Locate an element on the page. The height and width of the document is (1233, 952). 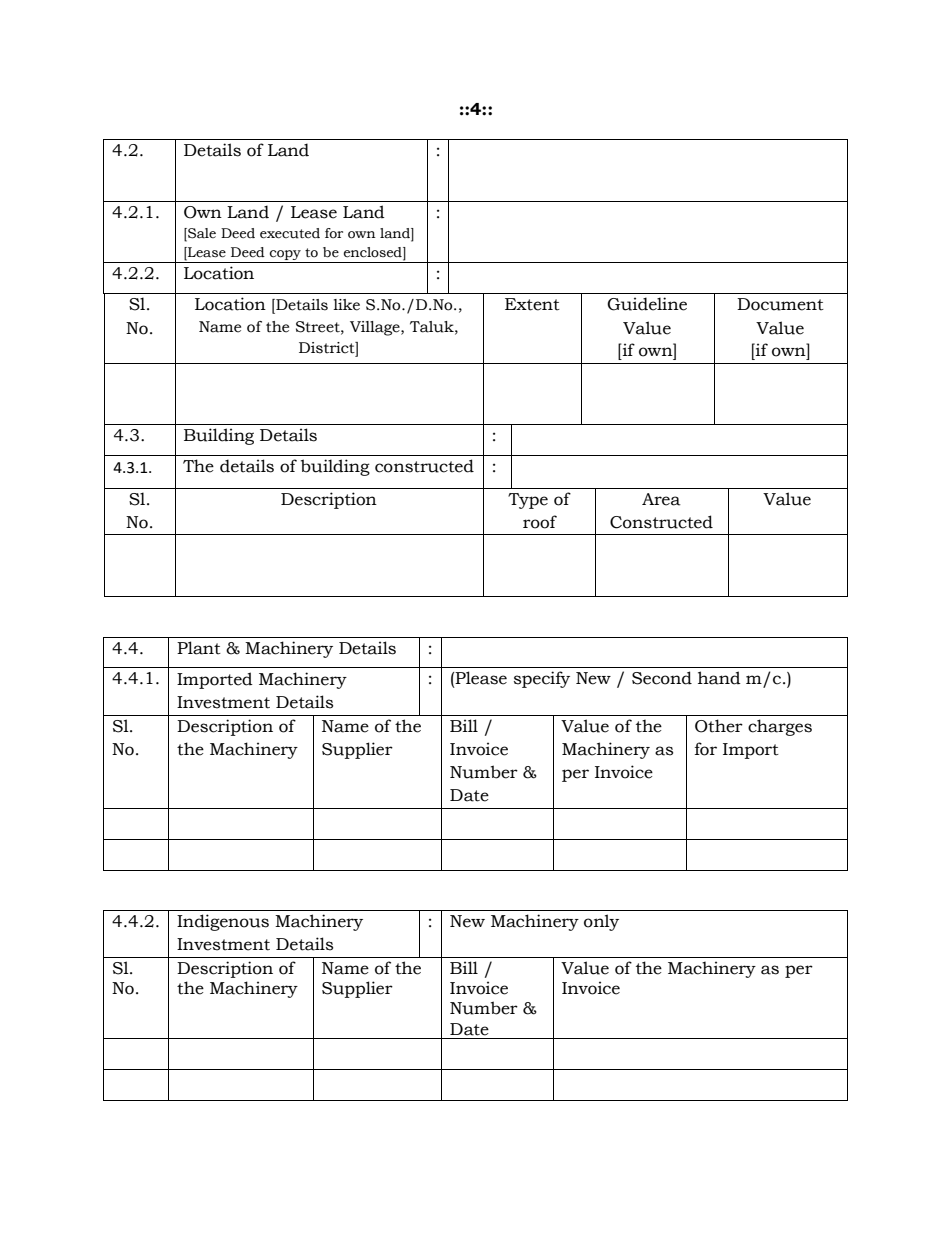
specify is located at coordinates (542, 679).
